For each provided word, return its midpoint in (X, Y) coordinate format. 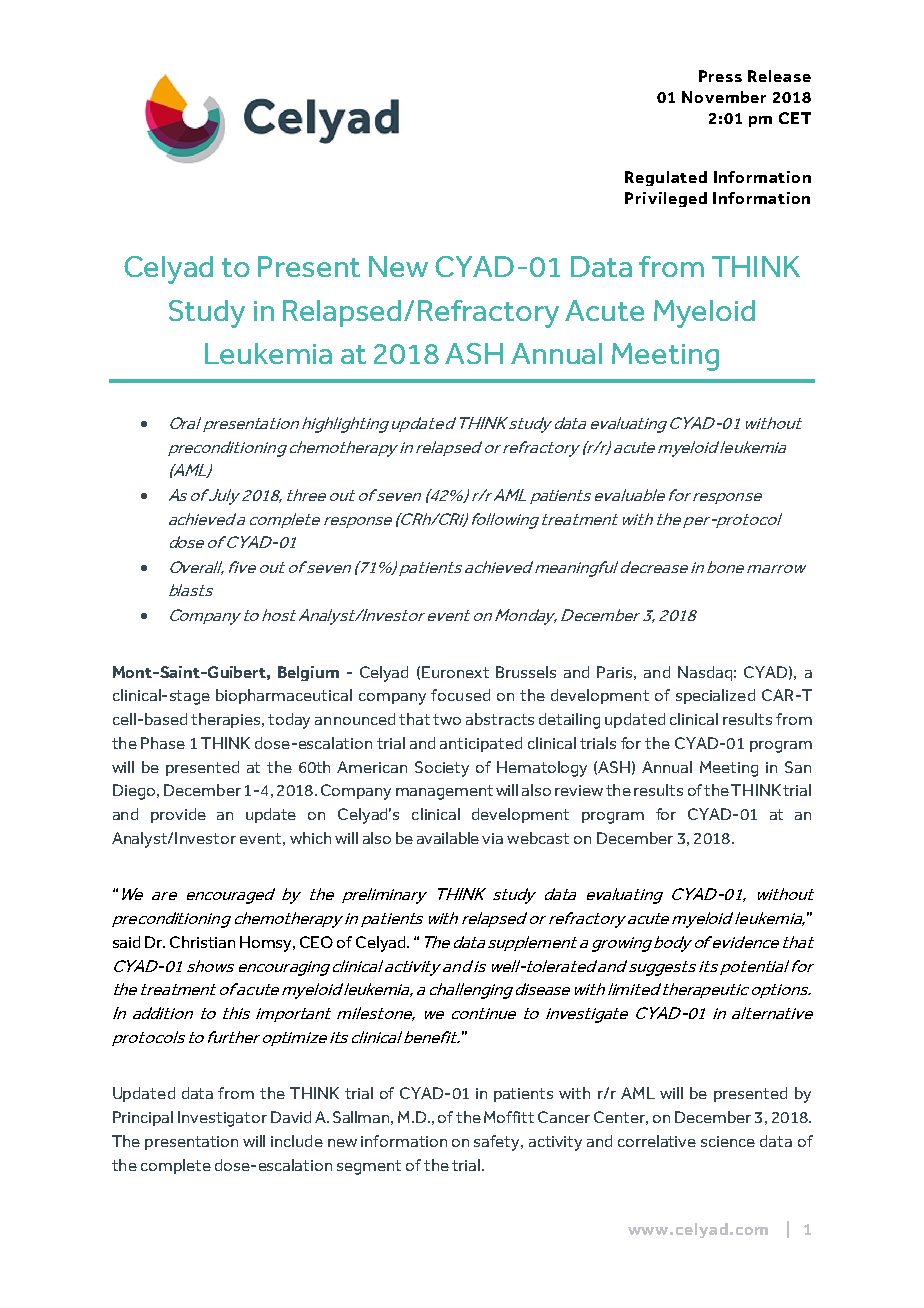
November (724, 97)
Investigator (222, 1119)
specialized (715, 696)
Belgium (308, 673)
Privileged (666, 199)
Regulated (666, 178)
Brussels (526, 672)
